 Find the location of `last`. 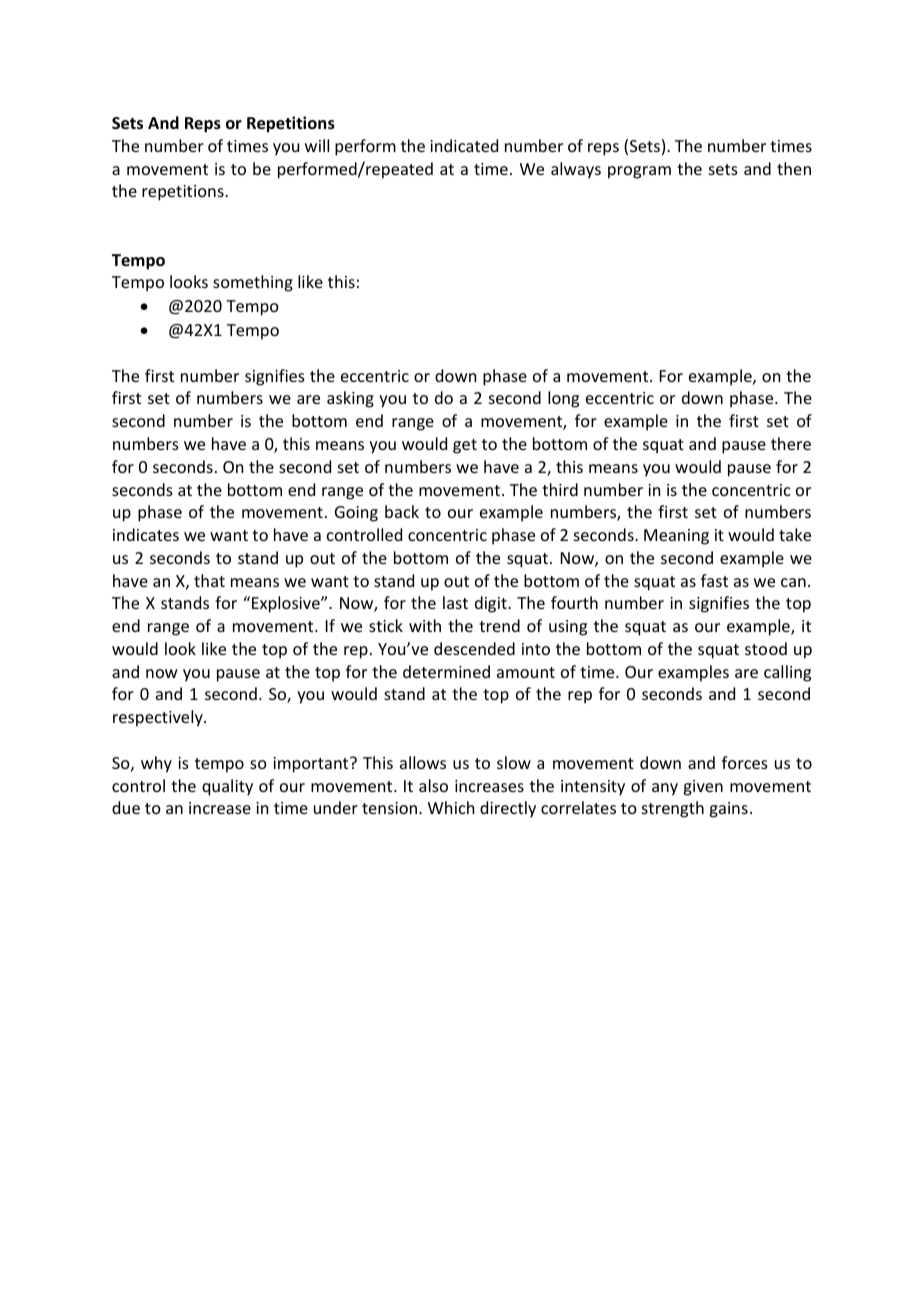

last is located at coordinates (455, 602).
